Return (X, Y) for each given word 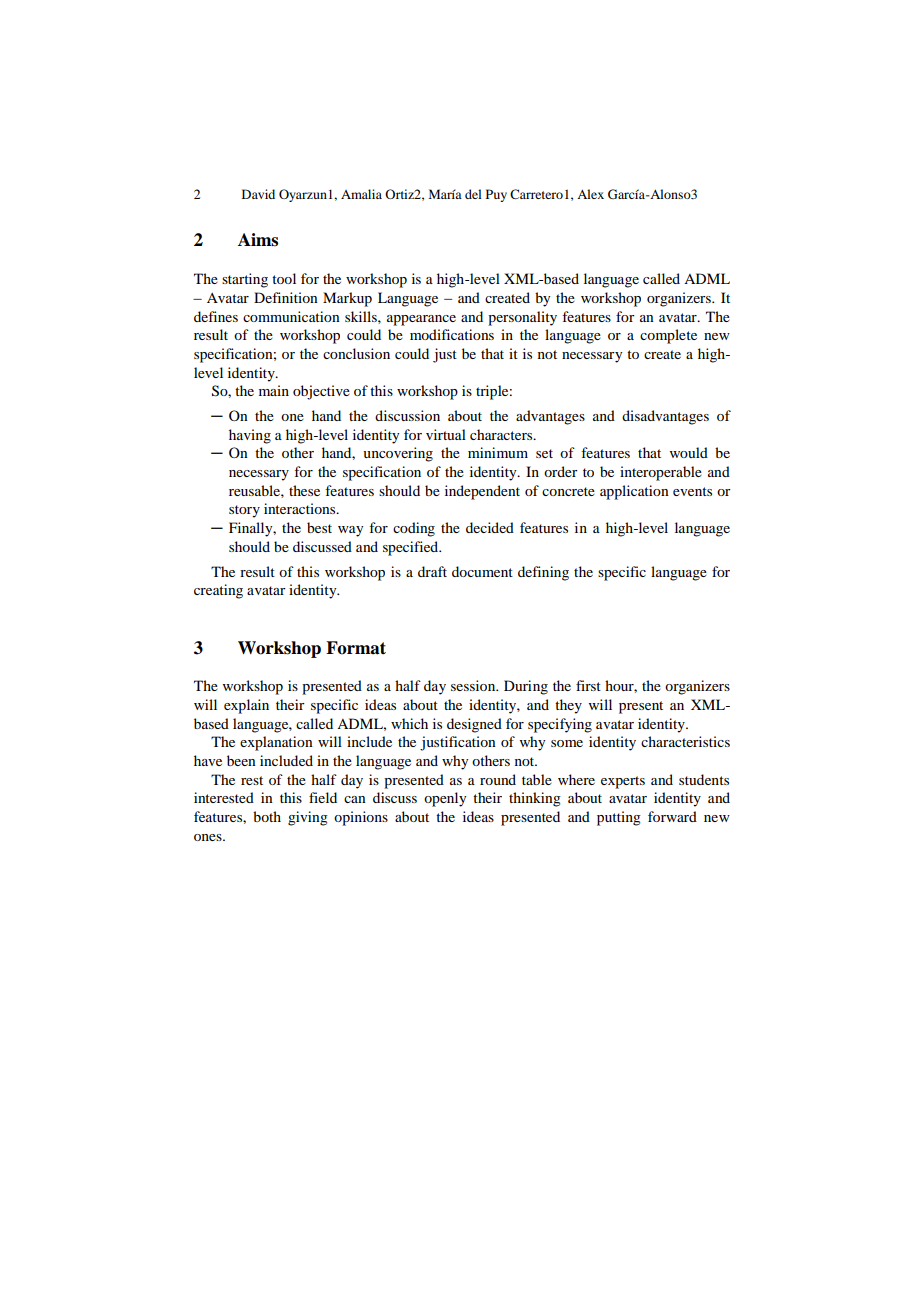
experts (623, 782)
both (267, 816)
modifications (452, 334)
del (473, 194)
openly (445, 799)
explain (246, 706)
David (258, 194)
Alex (590, 194)
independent (482, 492)
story (244, 511)
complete (668, 336)
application (634, 492)
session (474, 685)
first (588, 685)
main (274, 390)
